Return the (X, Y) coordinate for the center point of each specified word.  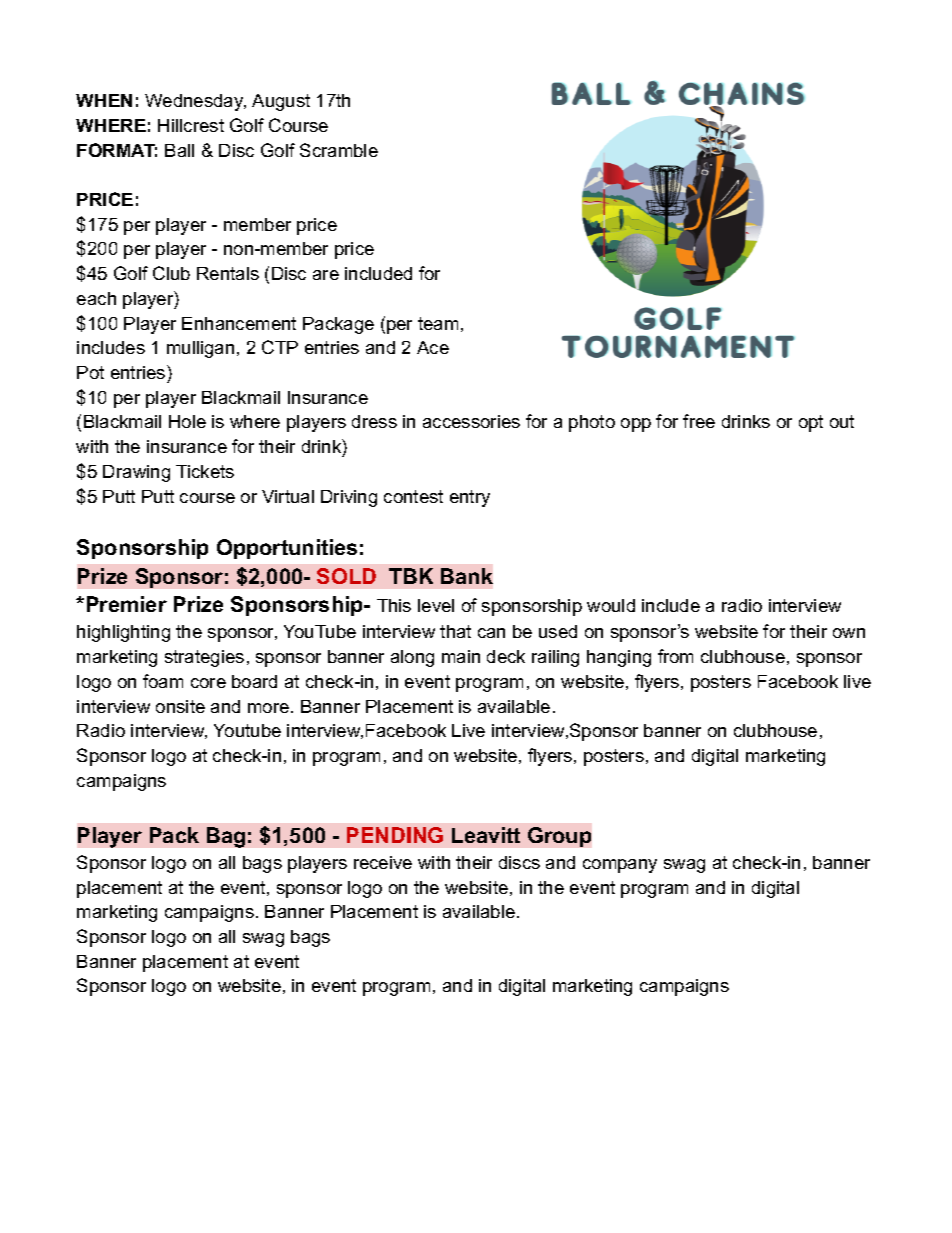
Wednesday (195, 102)
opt (811, 423)
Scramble (339, 150)
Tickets (205, 471)
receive (383, 862)
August (281, 102)
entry (470, 498)
